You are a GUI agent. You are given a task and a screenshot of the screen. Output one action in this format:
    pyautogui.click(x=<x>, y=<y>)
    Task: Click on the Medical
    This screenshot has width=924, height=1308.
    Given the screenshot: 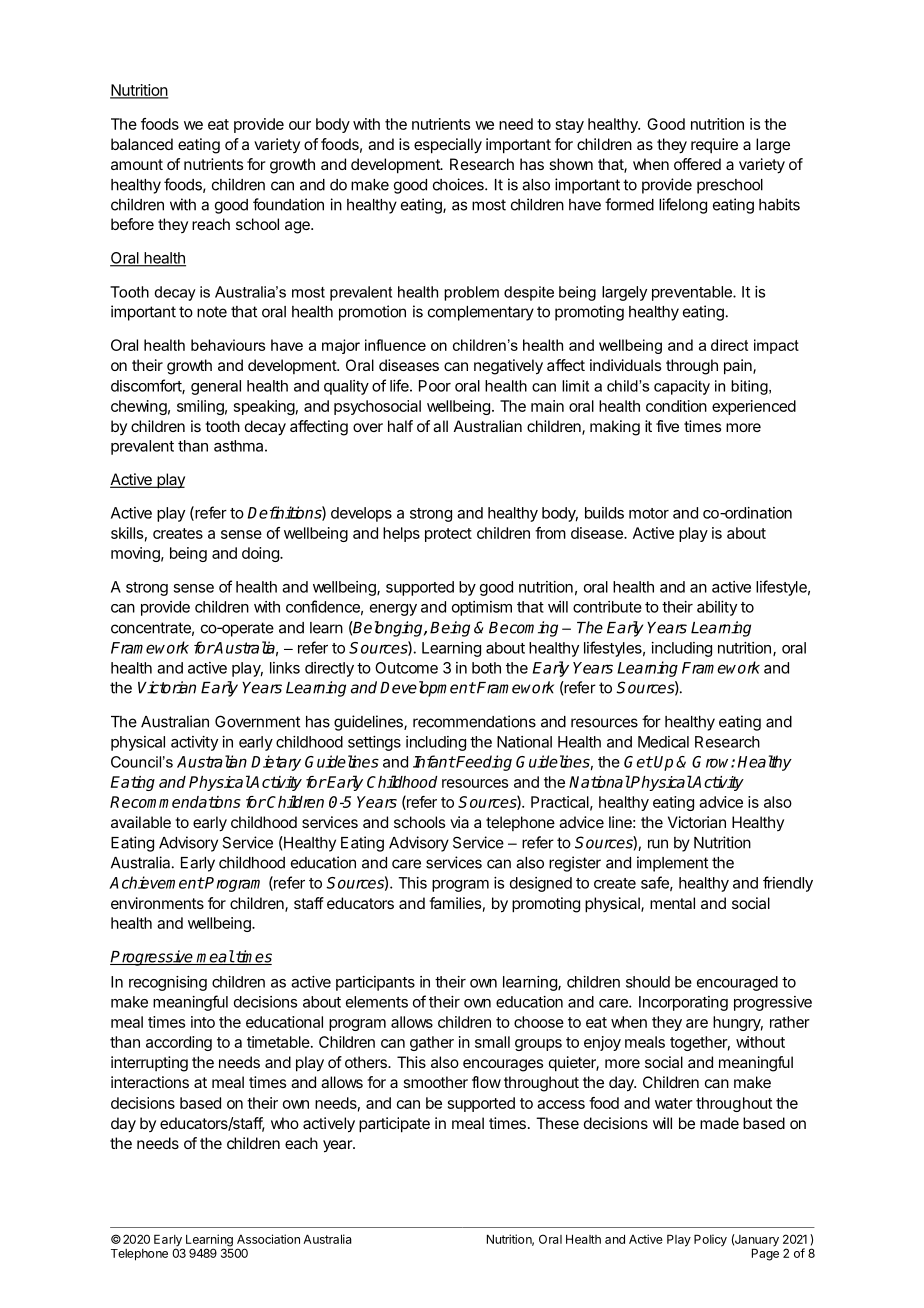 What is the action you would take?
    pyautogui.click(x=663, y=742)
